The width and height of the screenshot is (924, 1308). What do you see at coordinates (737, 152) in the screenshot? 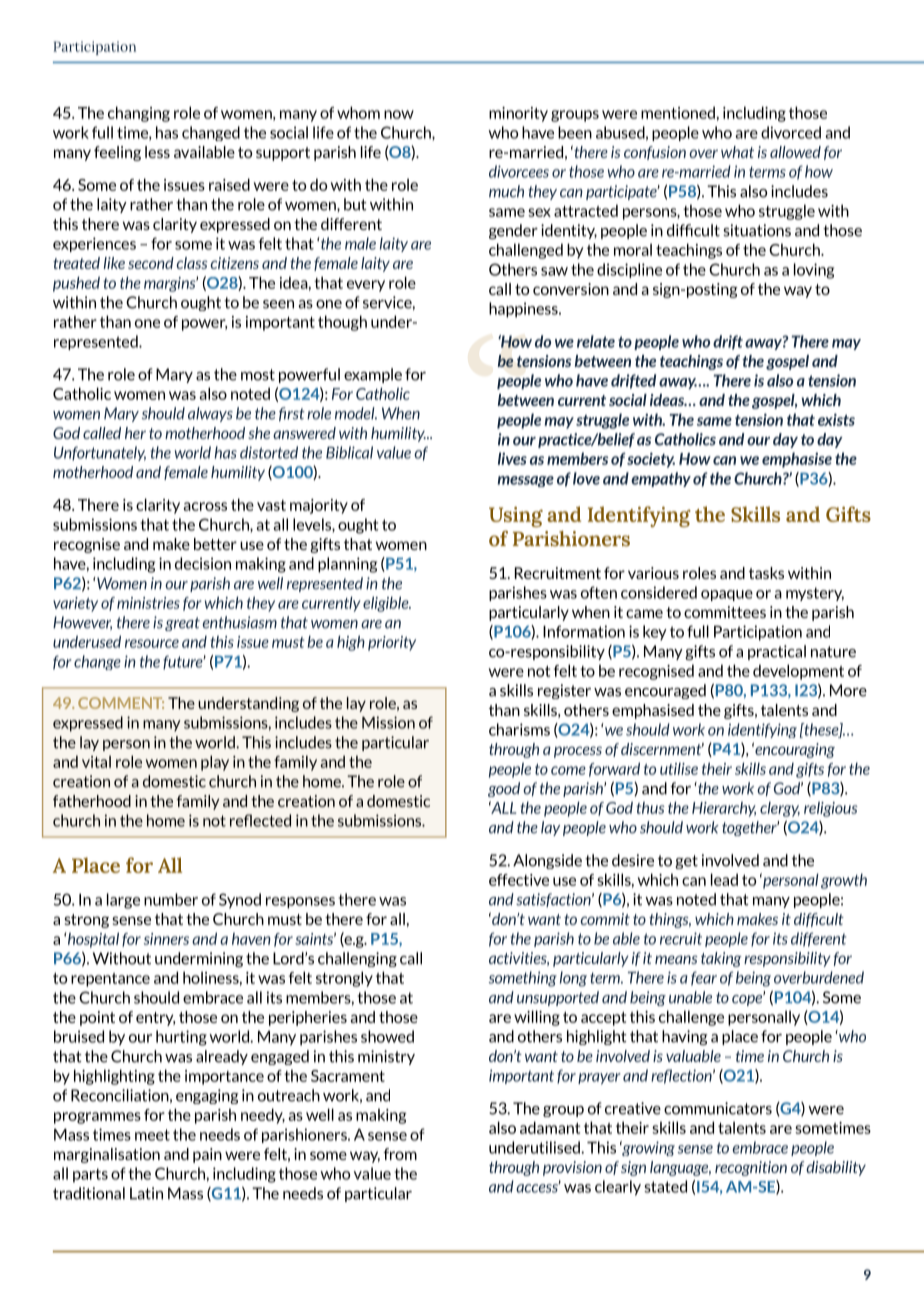
I see `what` at bounding box center [737, 152].
